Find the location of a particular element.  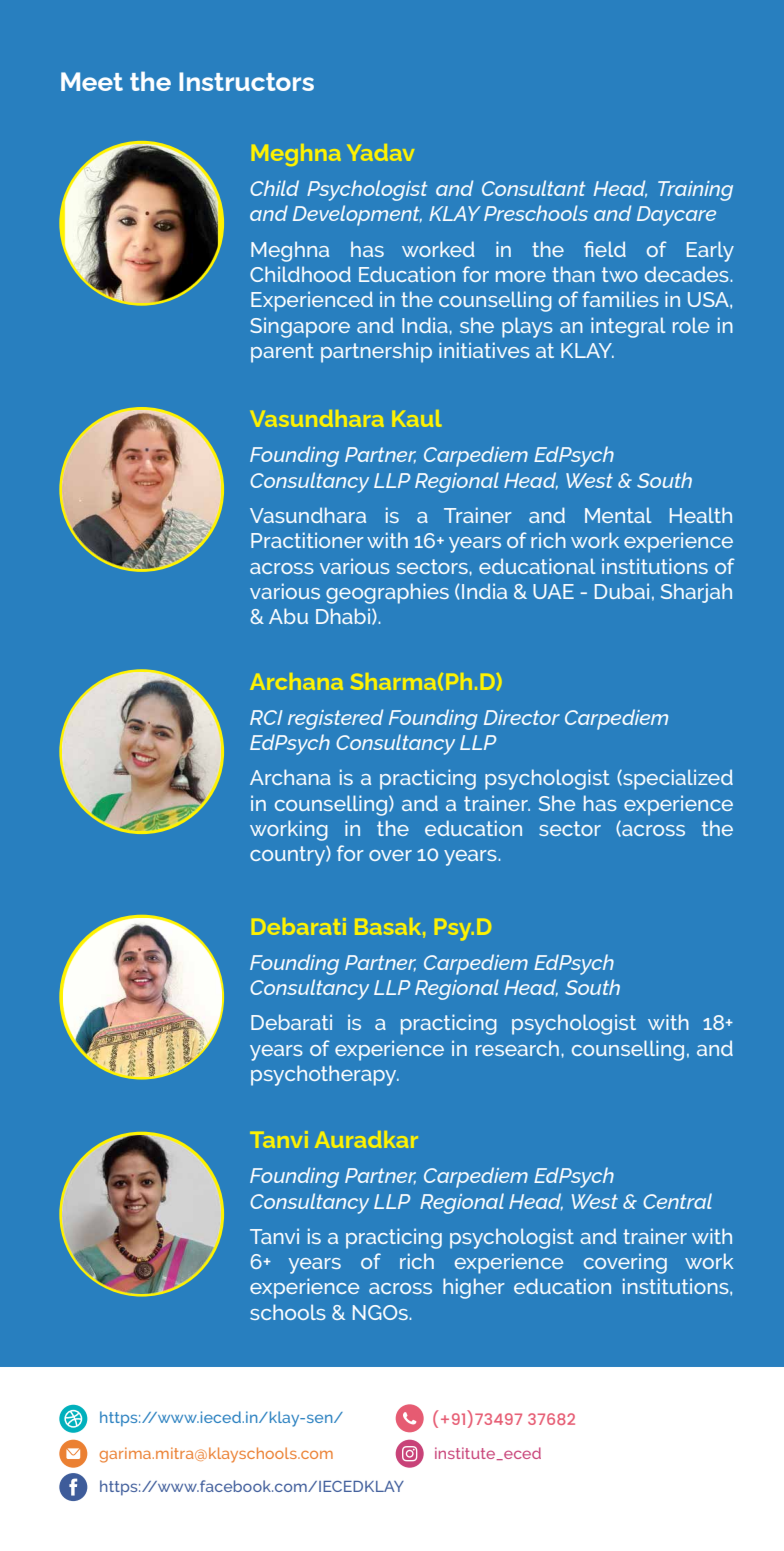

Development is located at coordinates (357, 215).
